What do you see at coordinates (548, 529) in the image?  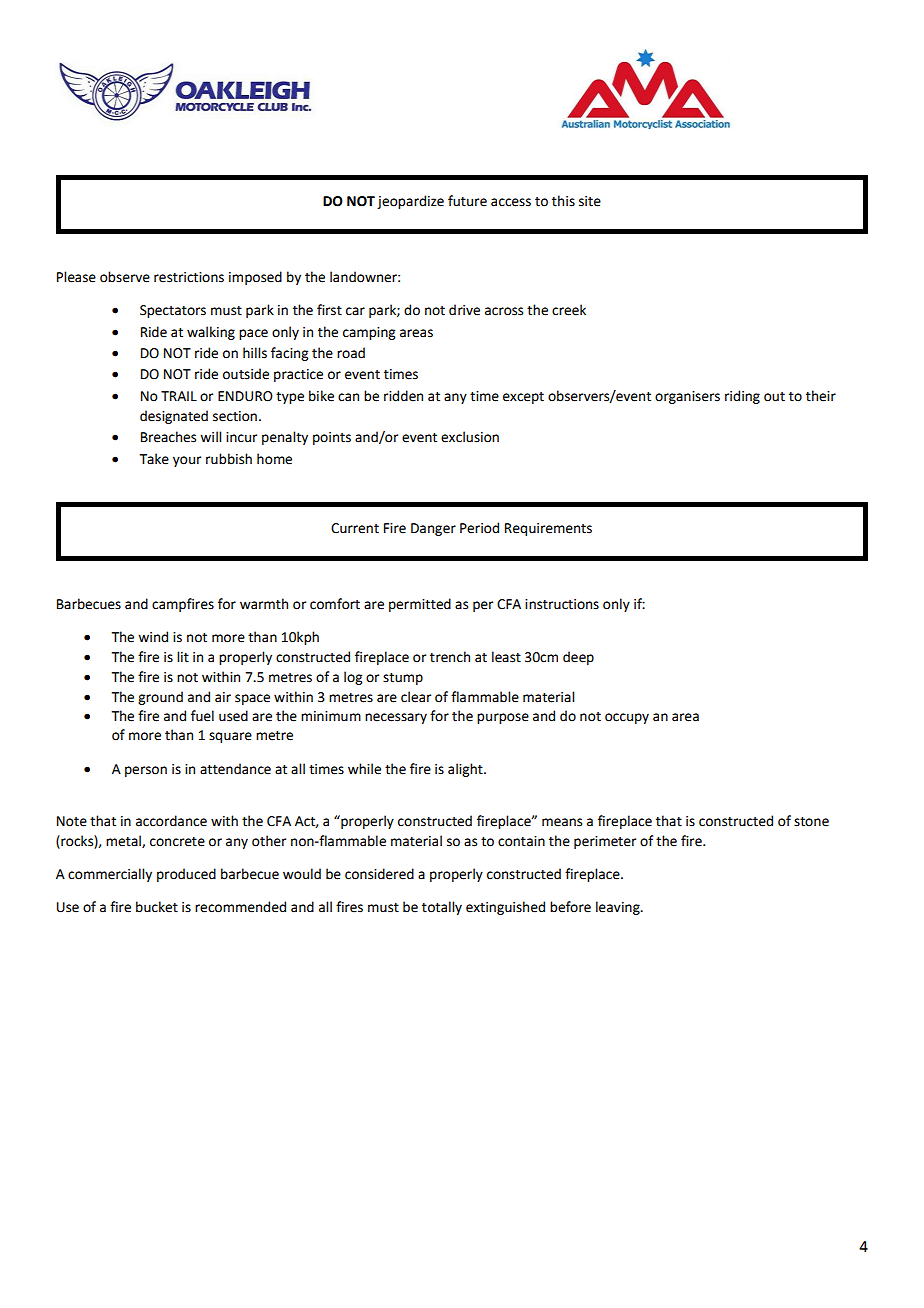 I see `Requirements` at bounding box center [548, 529].
